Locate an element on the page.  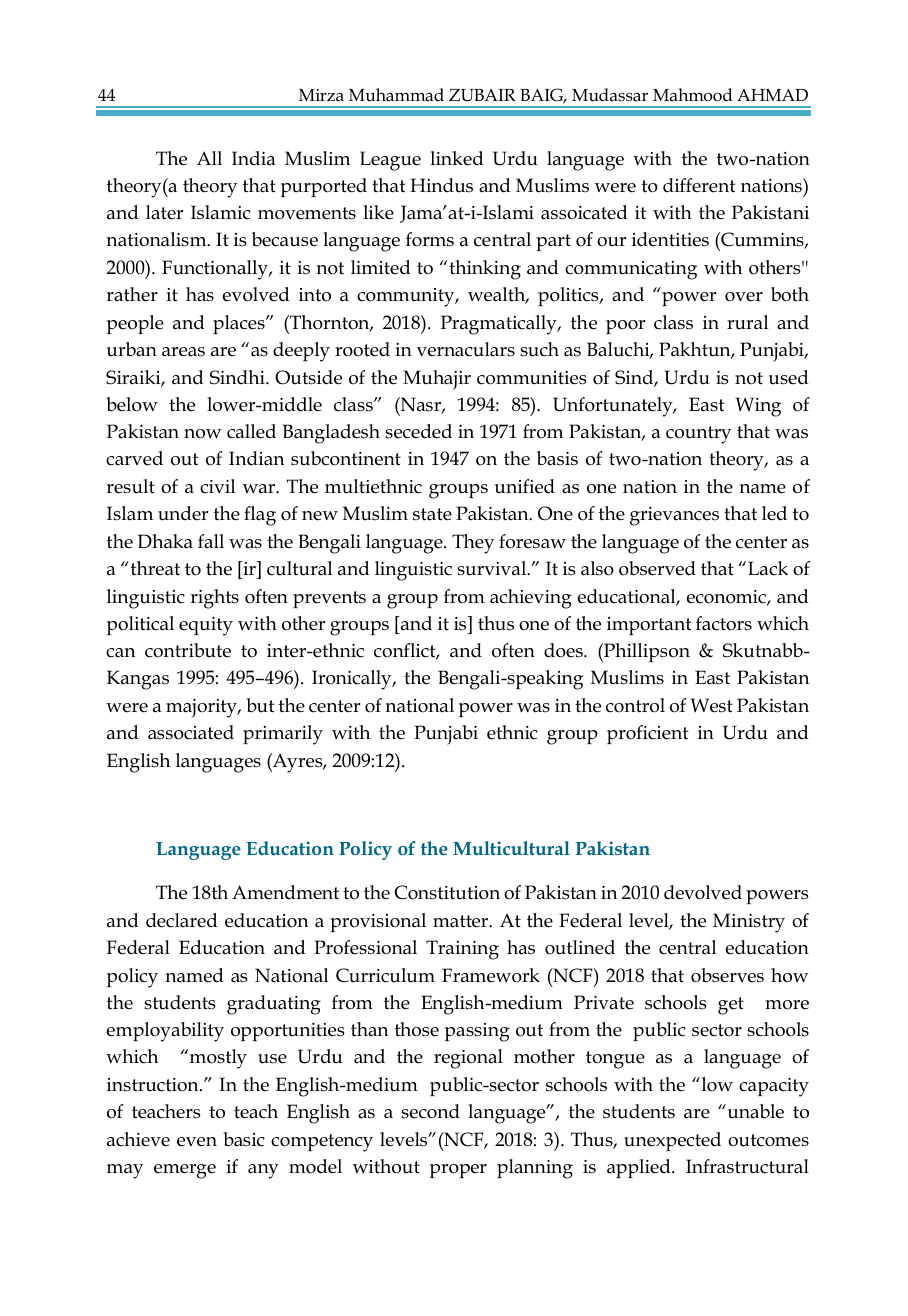
Mahmood is located at coordinates (692, 95).
